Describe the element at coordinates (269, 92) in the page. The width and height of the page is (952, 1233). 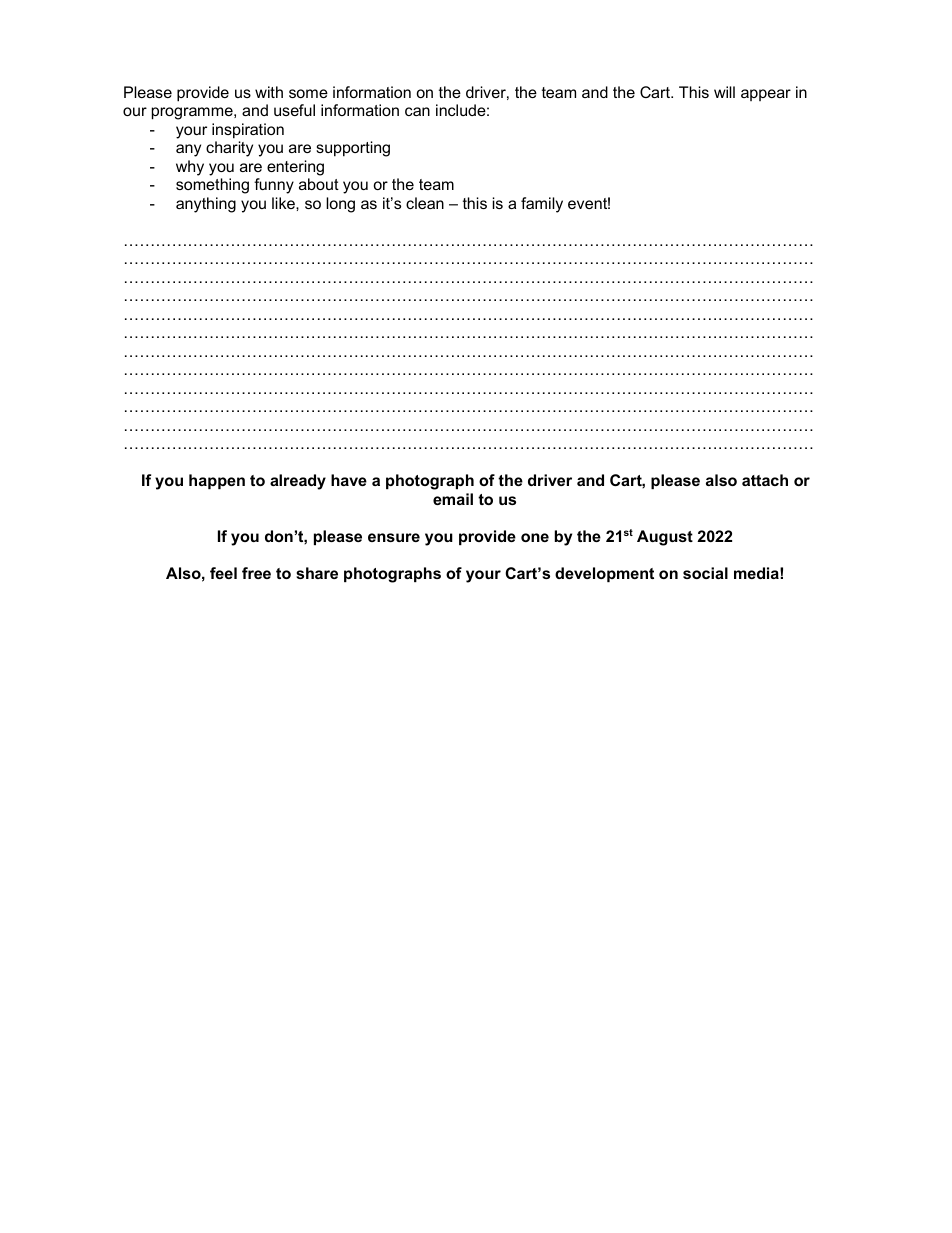
I see `with` at that location.
